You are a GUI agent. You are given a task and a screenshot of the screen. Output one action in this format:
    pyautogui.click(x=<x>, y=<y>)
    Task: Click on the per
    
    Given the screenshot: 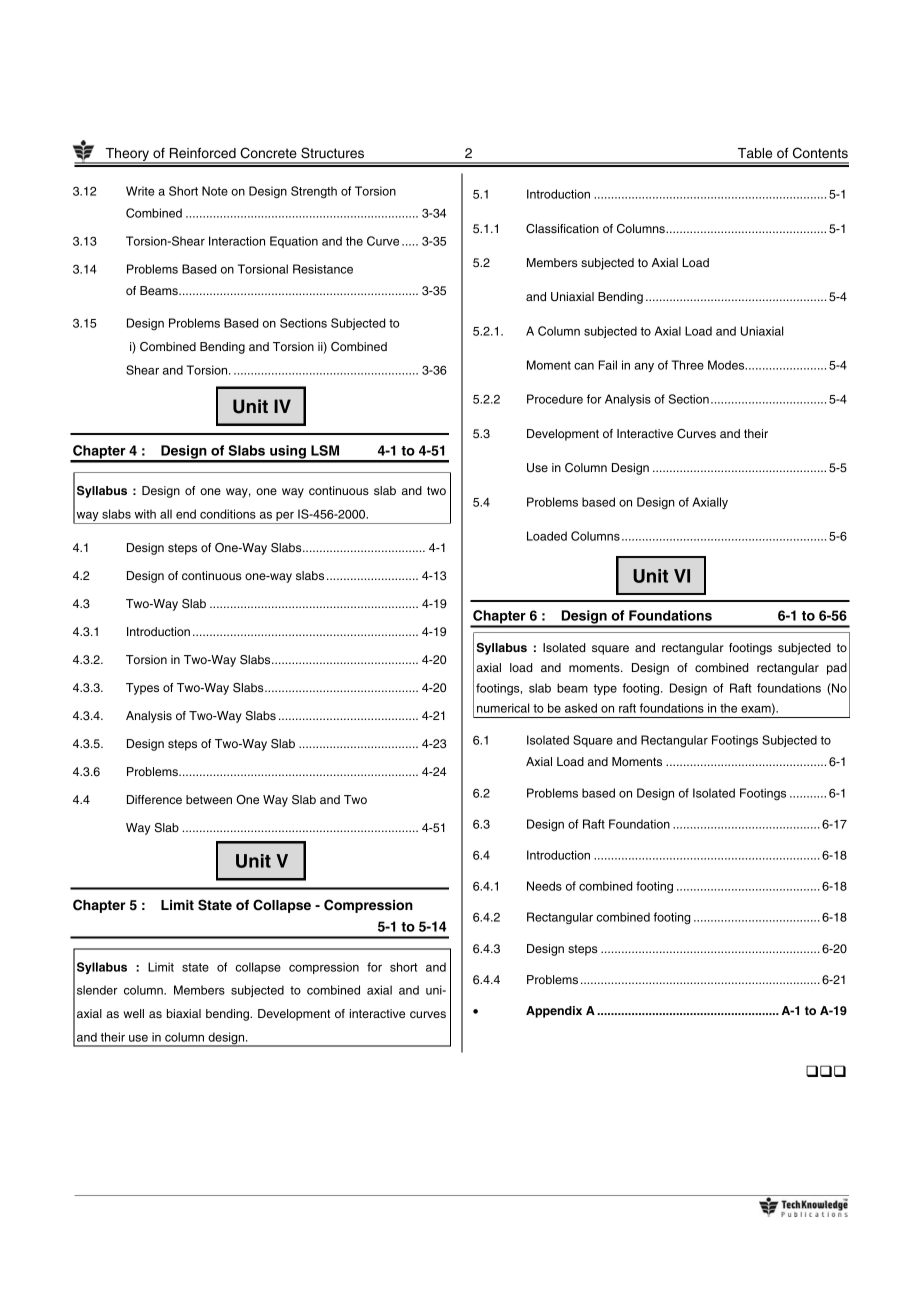 What is the action you would take?
    pyautogui.click(x=285, y=518)
